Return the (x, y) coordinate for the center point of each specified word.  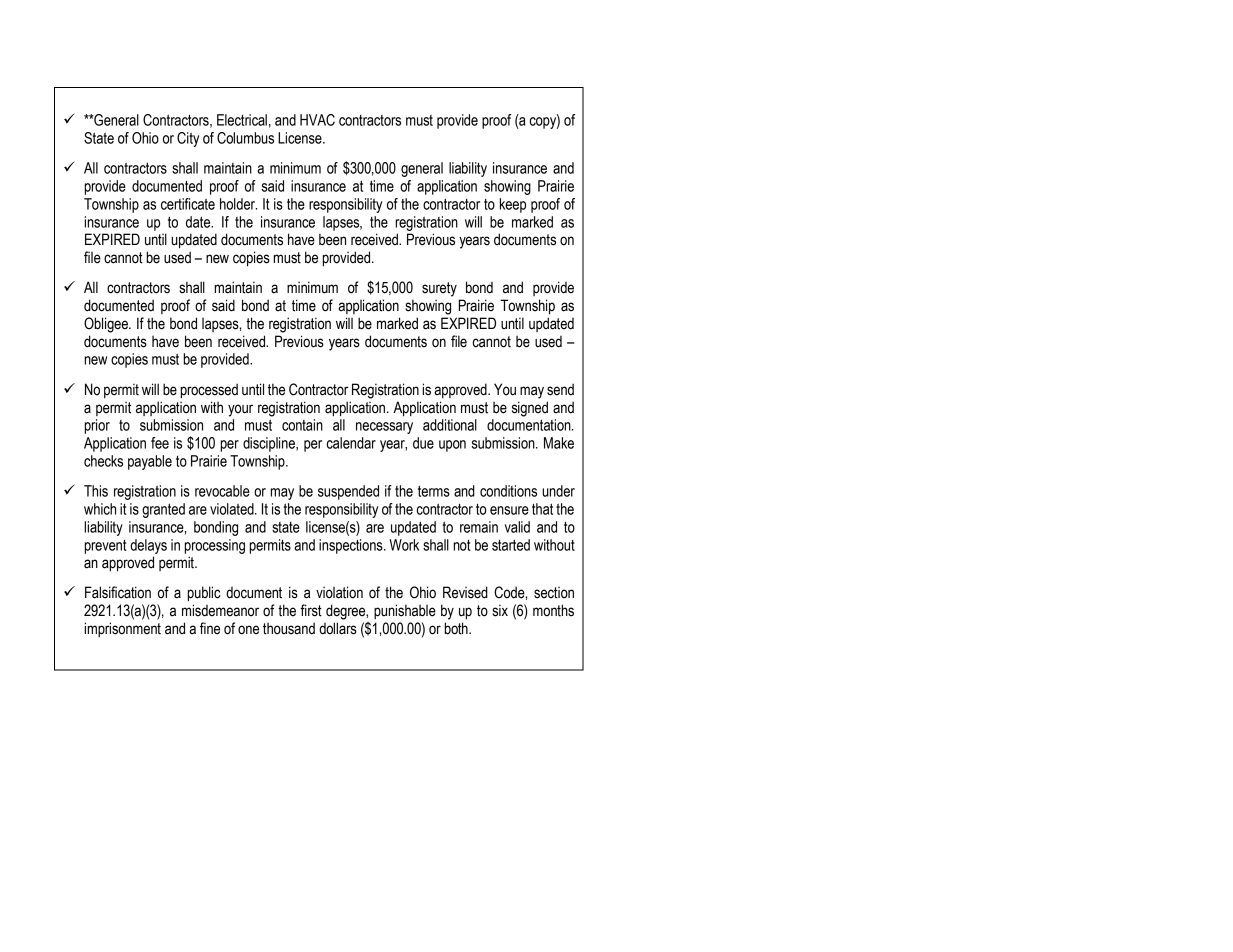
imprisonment (122, 629)
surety (439, 289)
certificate (188, 204)
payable (150, 462)
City (188, 139)
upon (452, 446)
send (560, 389)
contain (302, 425)
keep (513, 205)
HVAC (317, 120)
